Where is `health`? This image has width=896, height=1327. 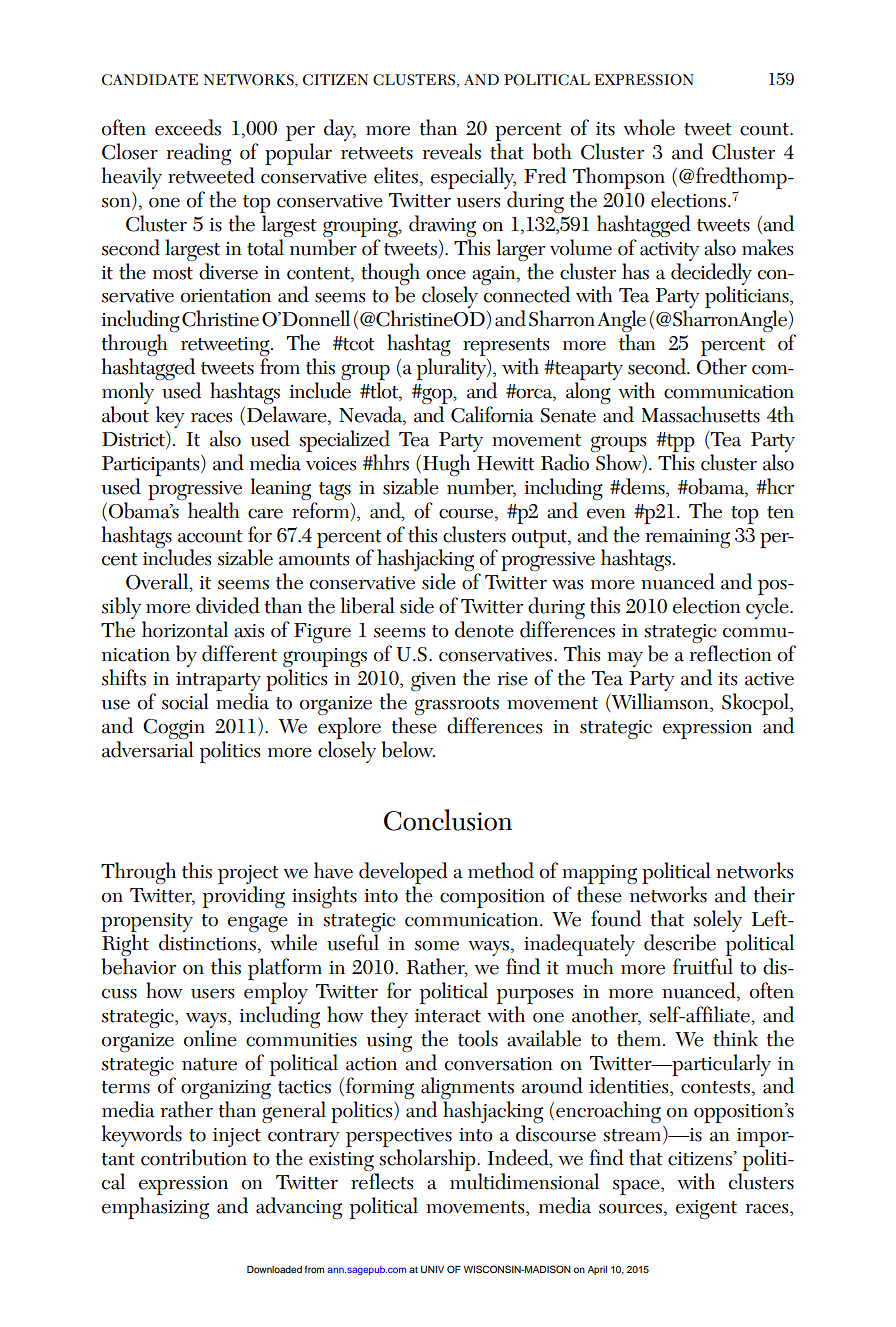
health is located at coordinates (214, 510).
